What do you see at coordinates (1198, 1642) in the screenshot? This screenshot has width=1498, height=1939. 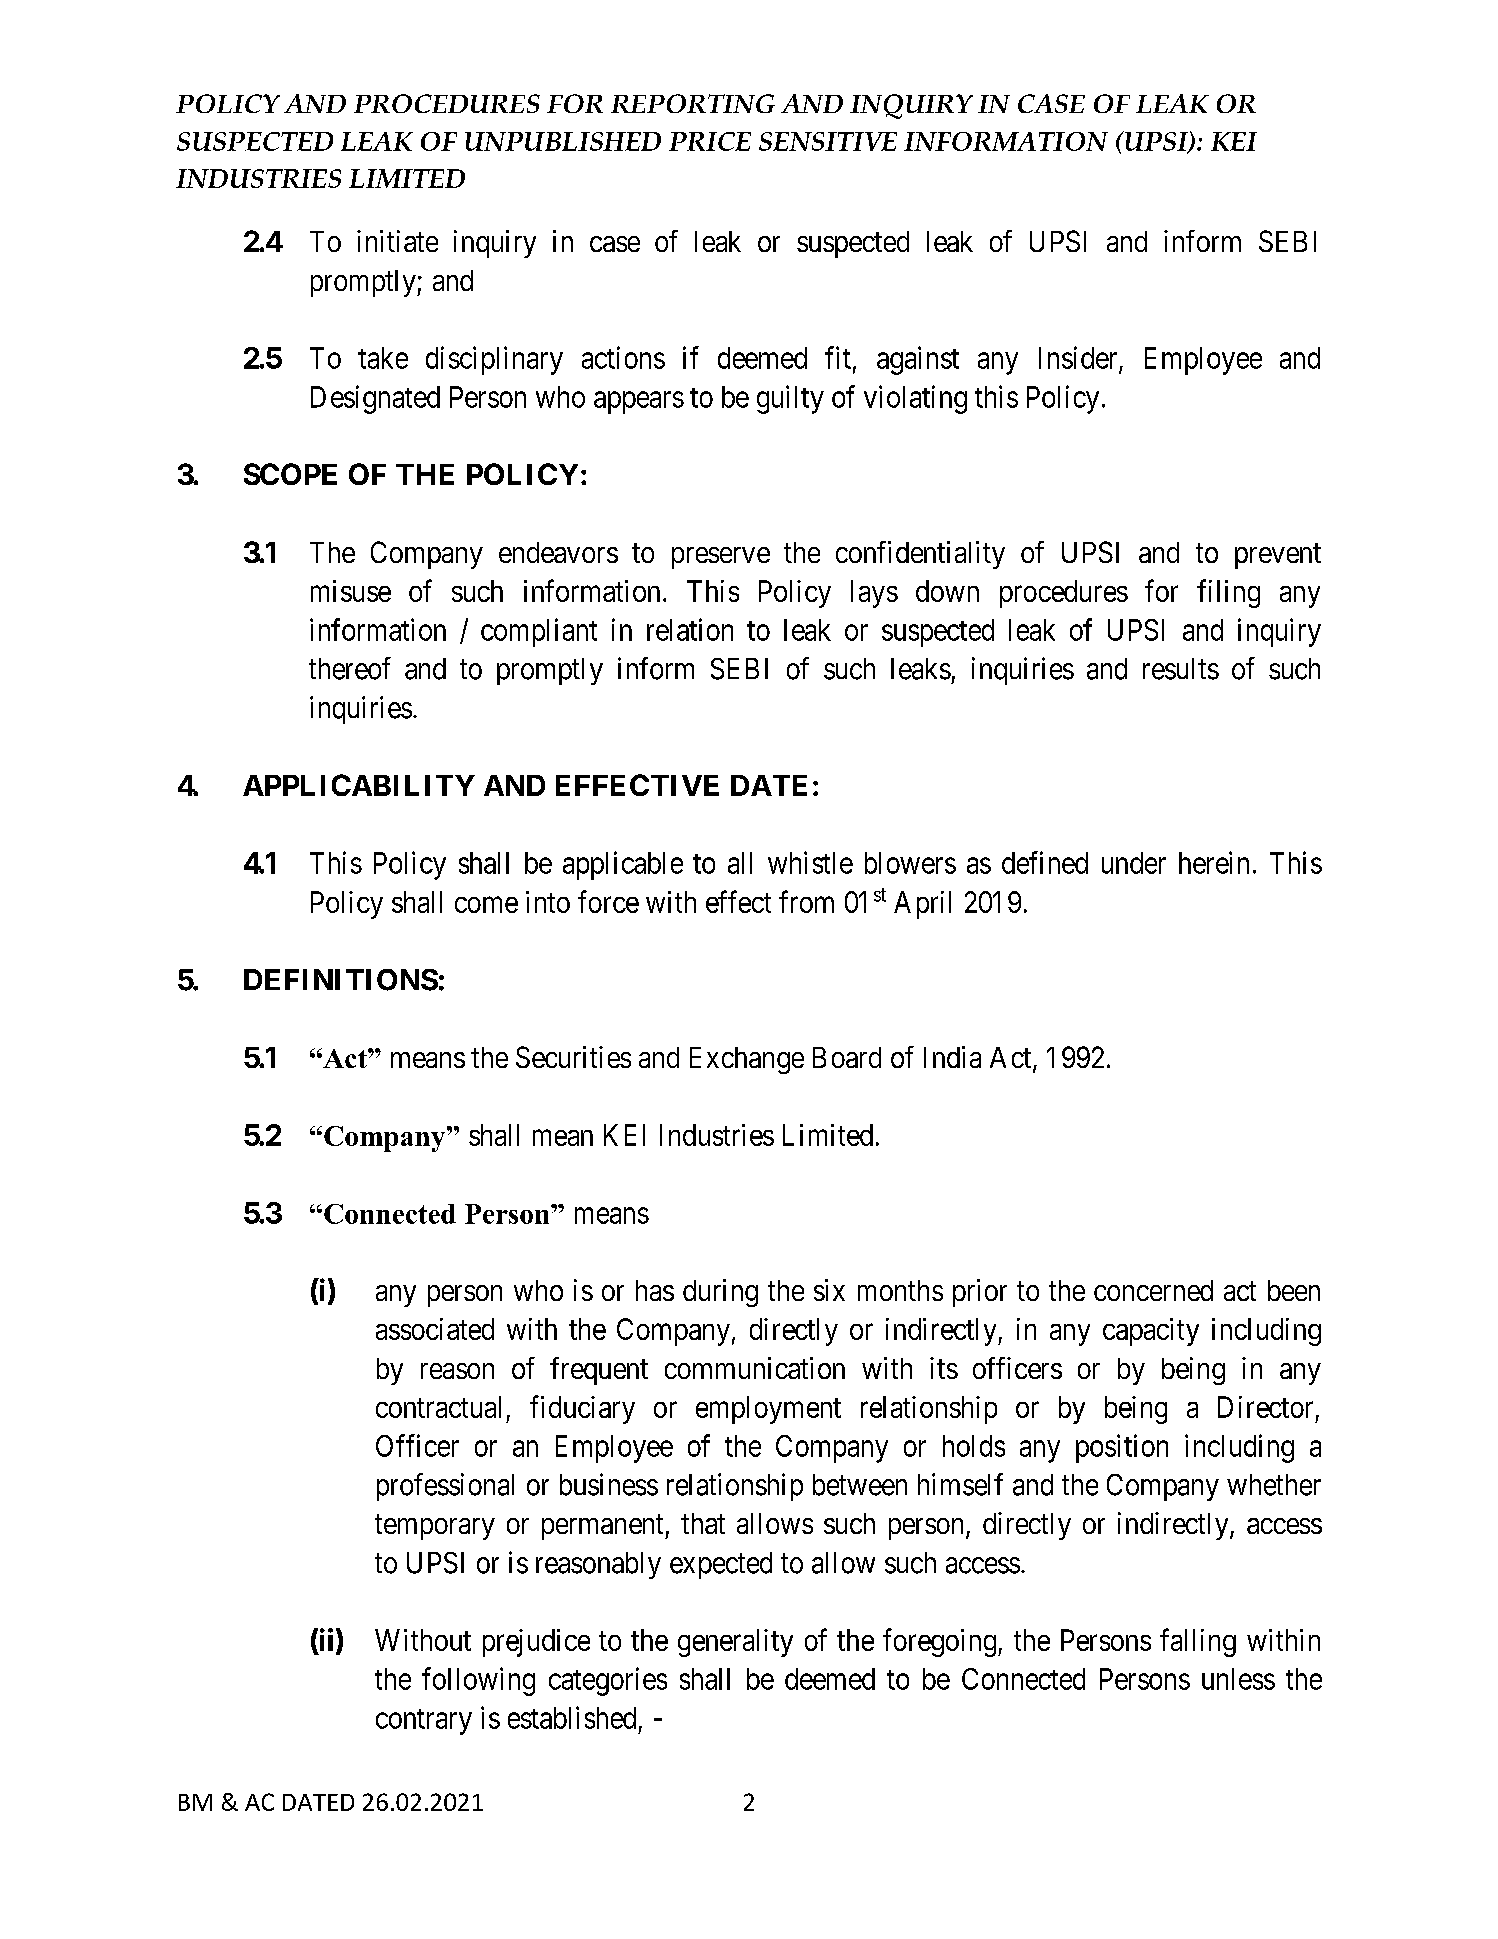 I see `falling` at bounding box center [1198, 1642].
